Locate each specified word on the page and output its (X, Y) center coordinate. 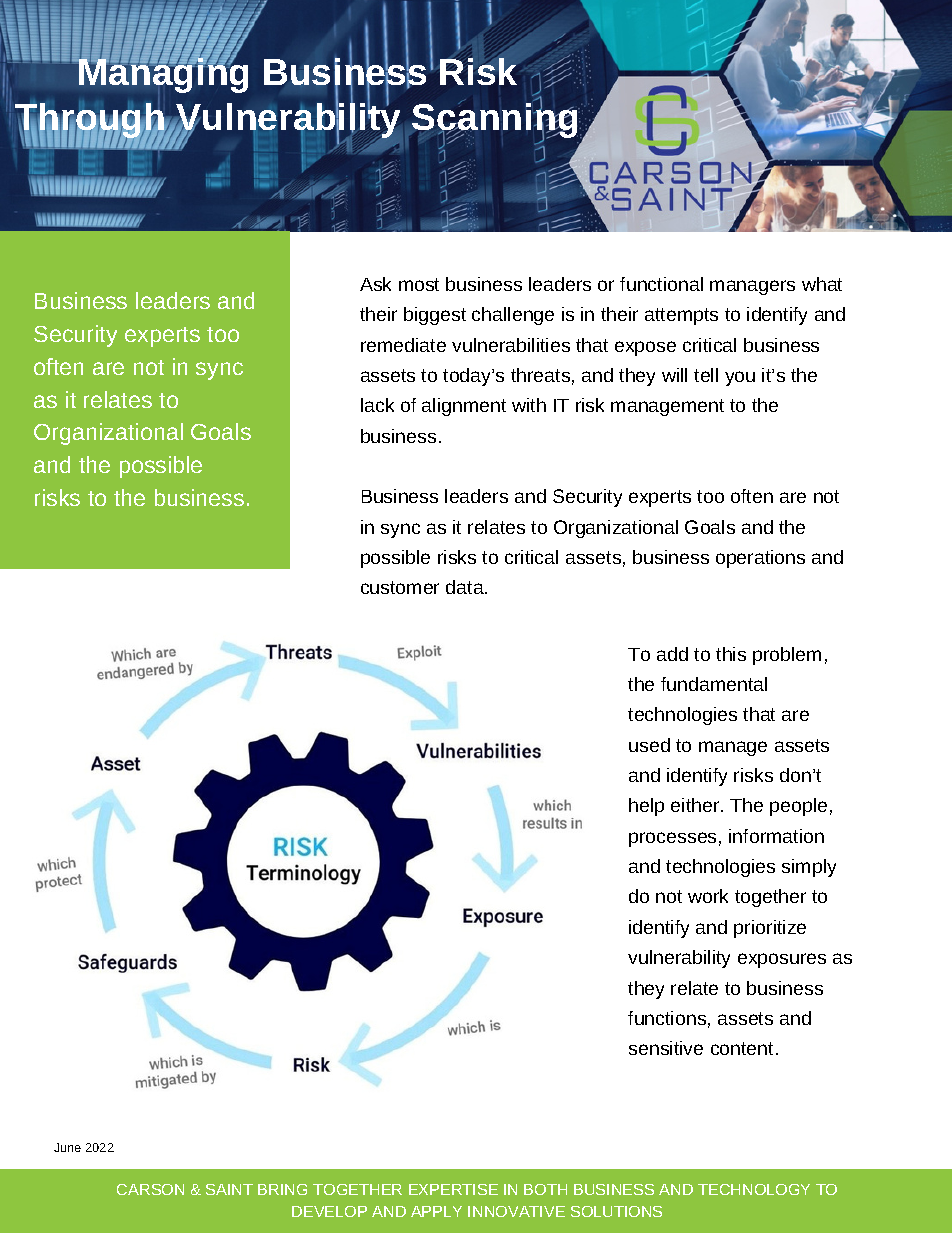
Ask (375, 284)
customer (400, 587)
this (731, 654)
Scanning (495, 121)
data (466, 587)
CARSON (150, 1189)
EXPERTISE (453, 1189)
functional (661, 284)
